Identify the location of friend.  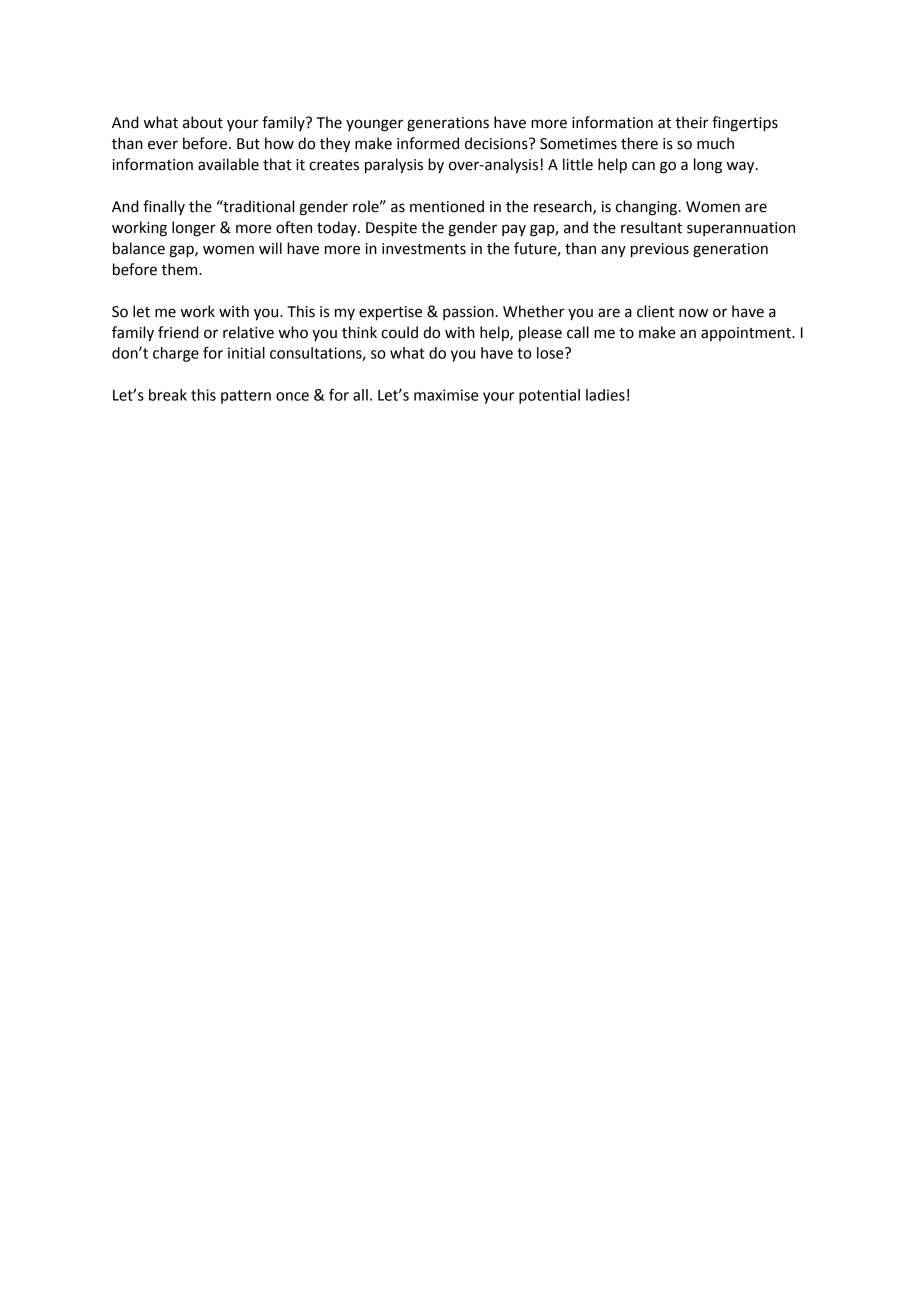
(178, 332).
